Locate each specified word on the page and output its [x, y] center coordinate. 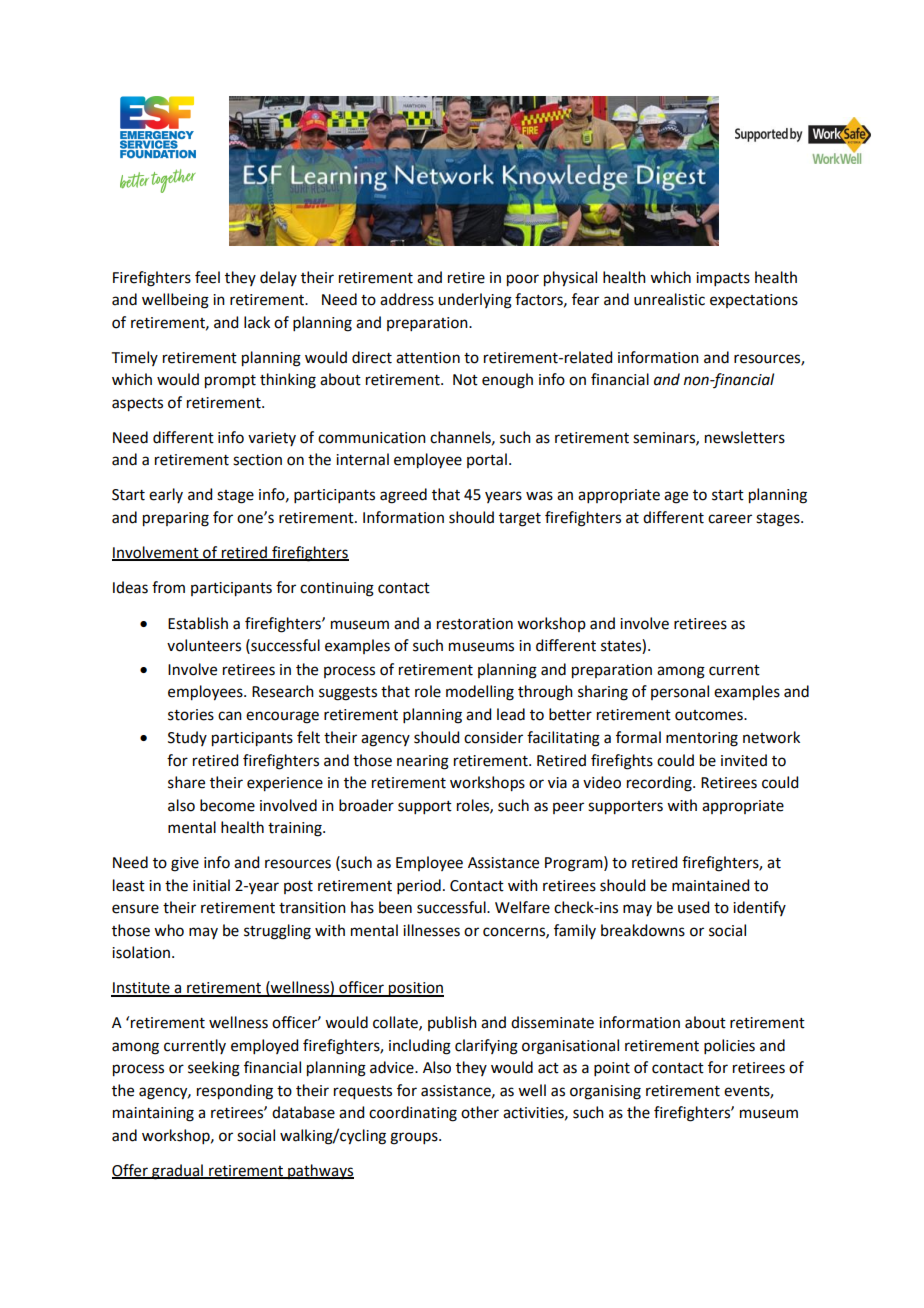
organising [605, 1092]
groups [415, 1138]
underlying [475, 301]
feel [207, 277]
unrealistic [669, 299]
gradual [177, 1172]
